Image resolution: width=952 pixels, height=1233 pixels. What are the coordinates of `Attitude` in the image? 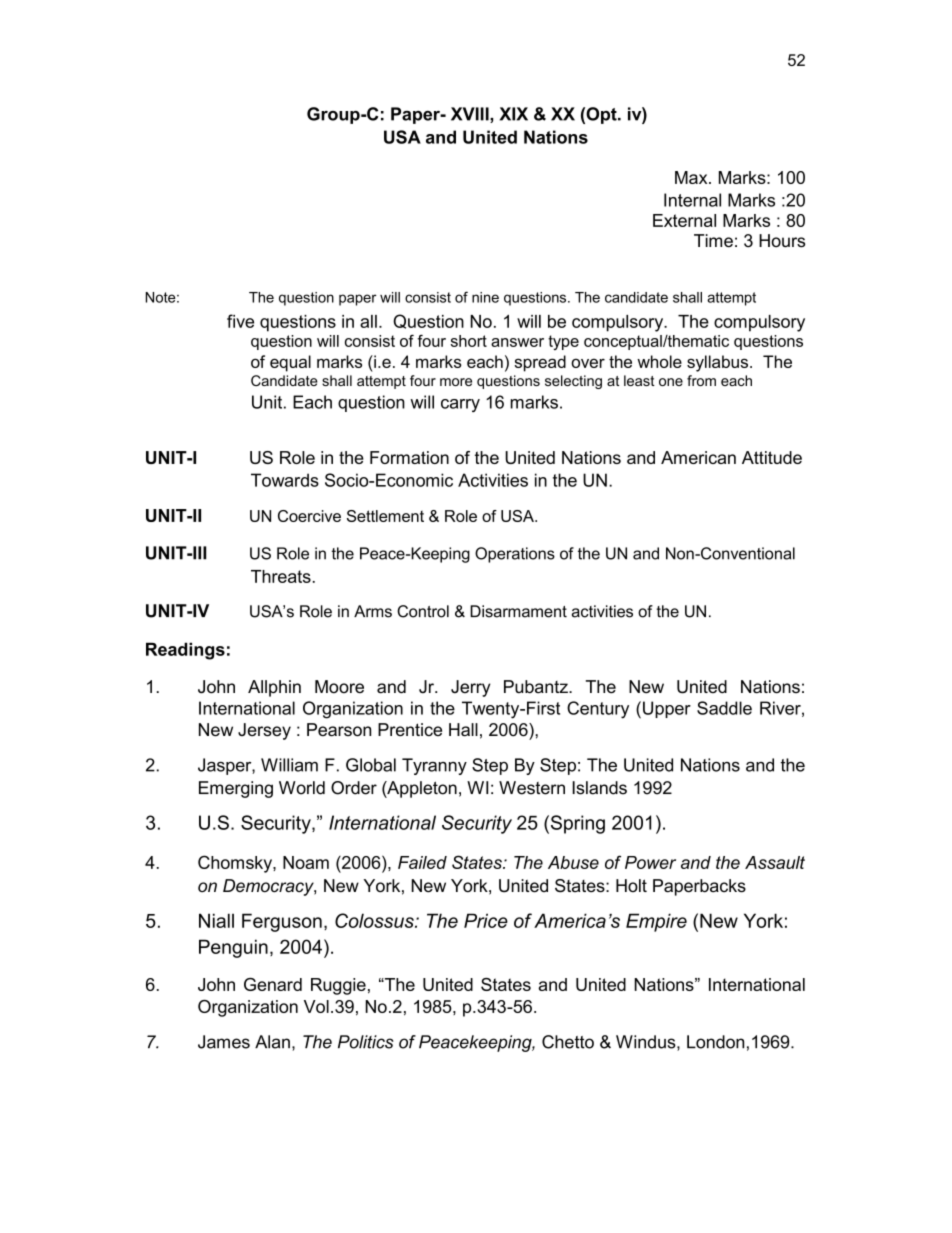 It's located at (772, 457).
